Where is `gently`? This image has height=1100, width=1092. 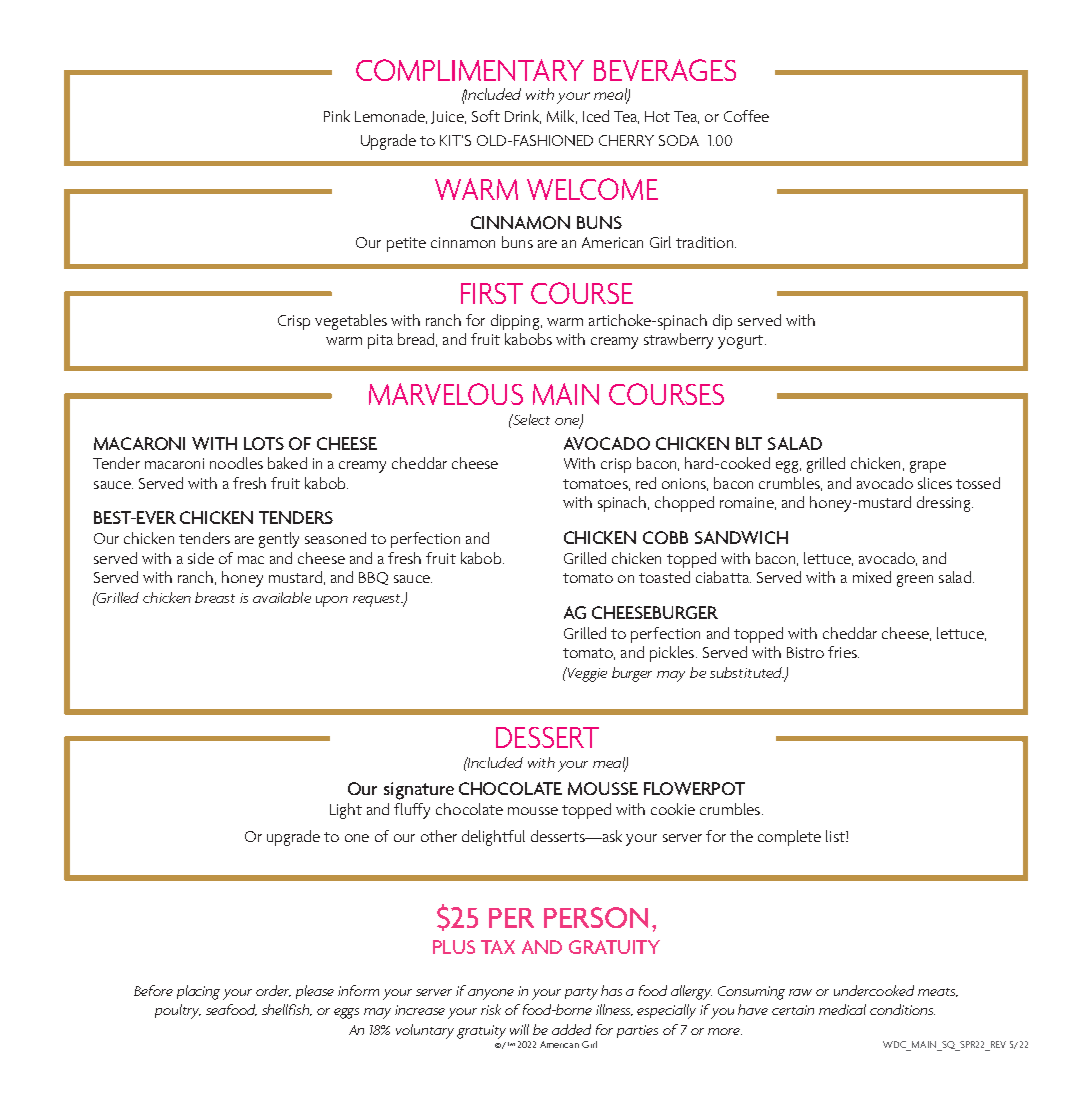 gently is located at coordinates (279, 540).
